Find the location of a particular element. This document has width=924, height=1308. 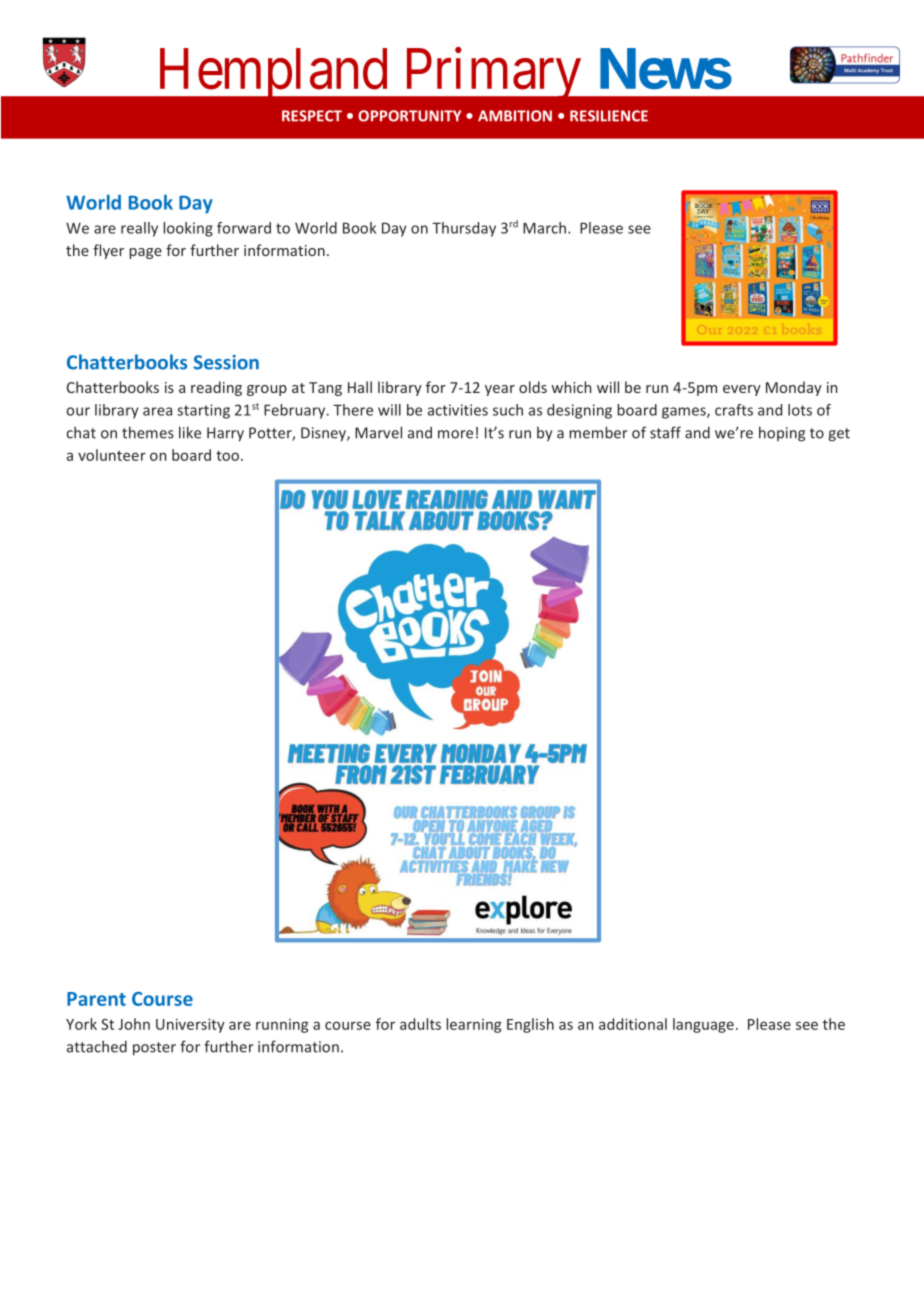

OPPORTUNITY is located at coordinates (409, 116).
